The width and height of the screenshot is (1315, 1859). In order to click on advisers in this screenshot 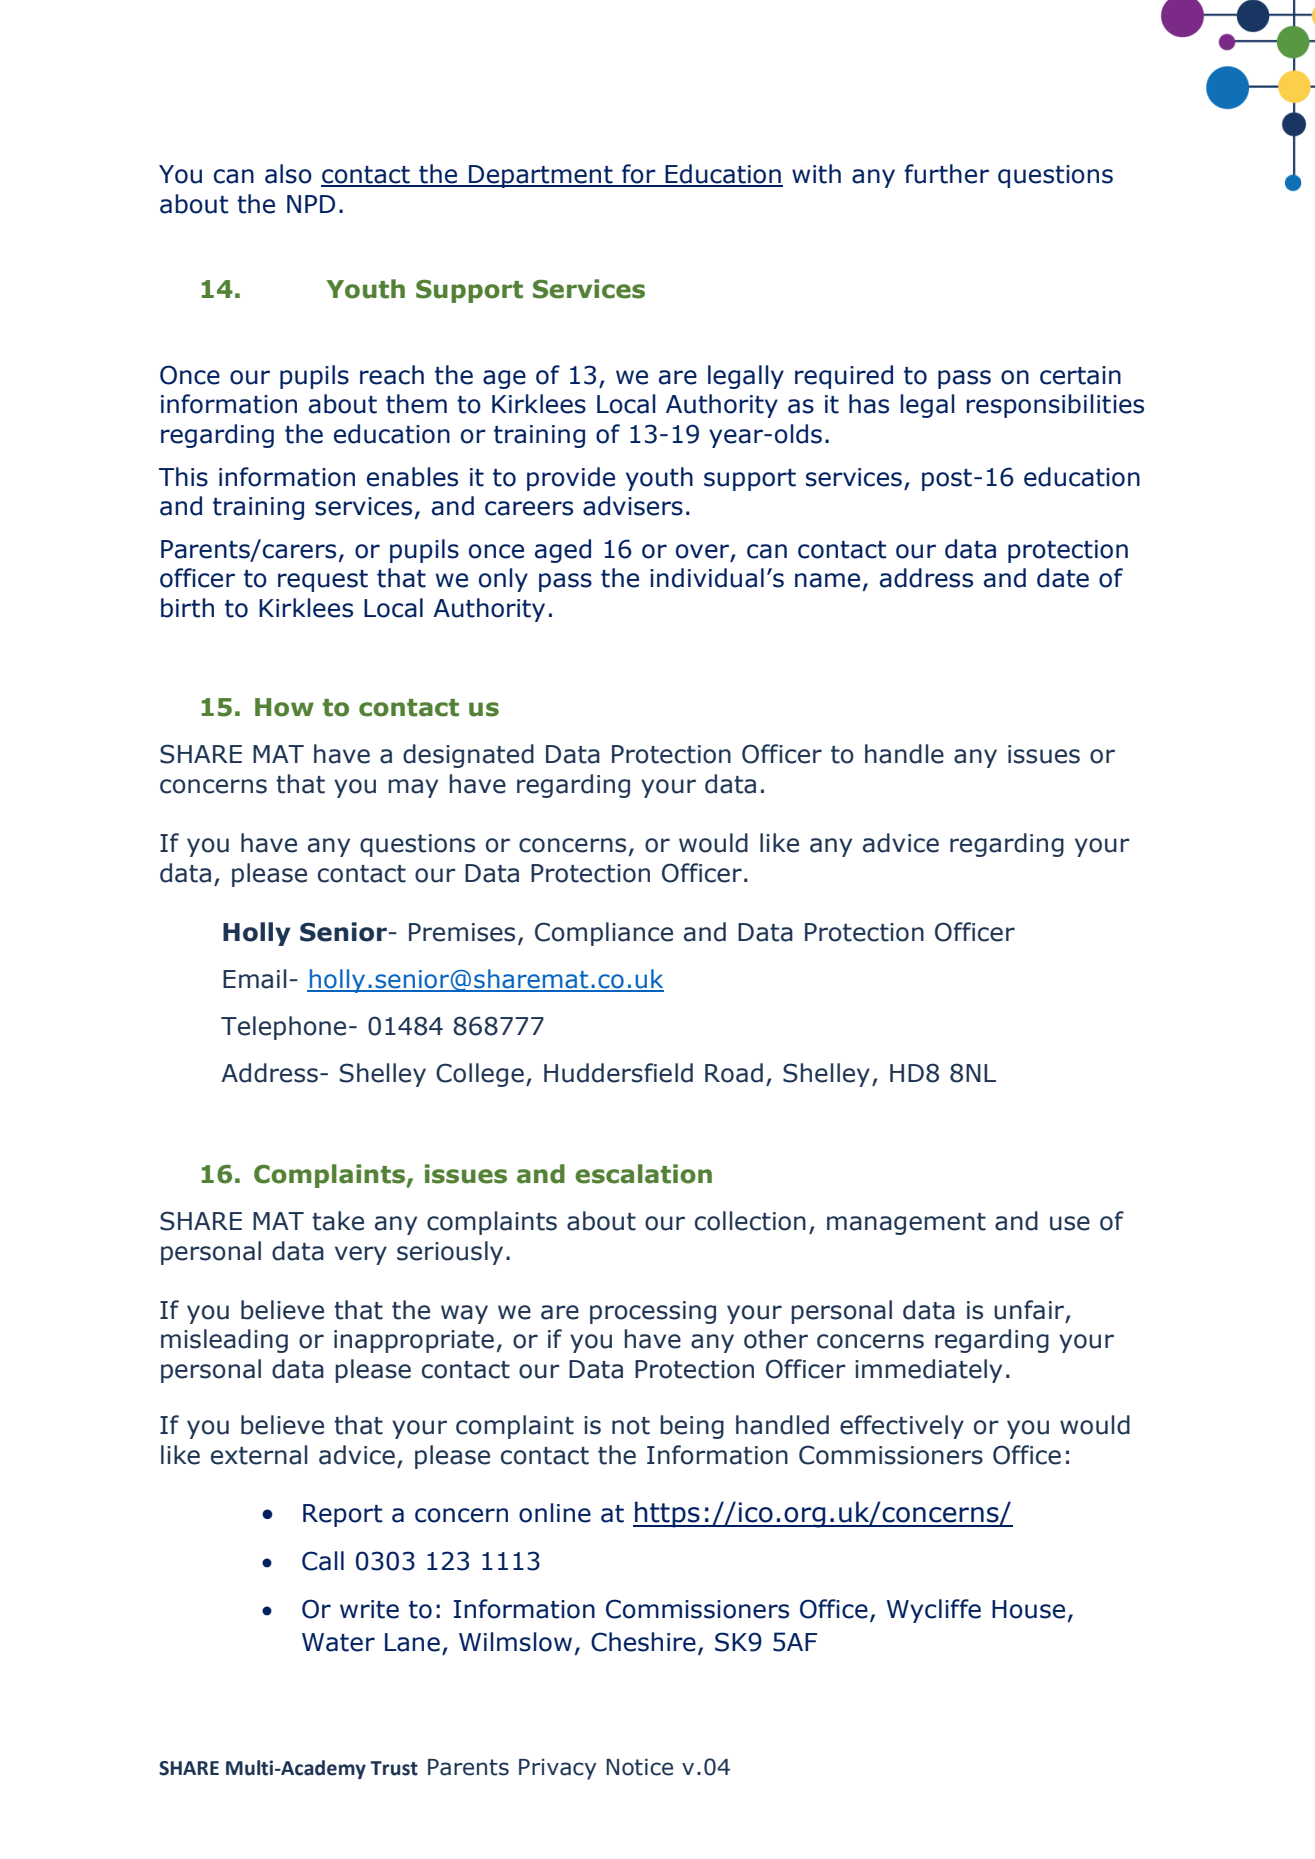, I will do `click(633, 506)`.
